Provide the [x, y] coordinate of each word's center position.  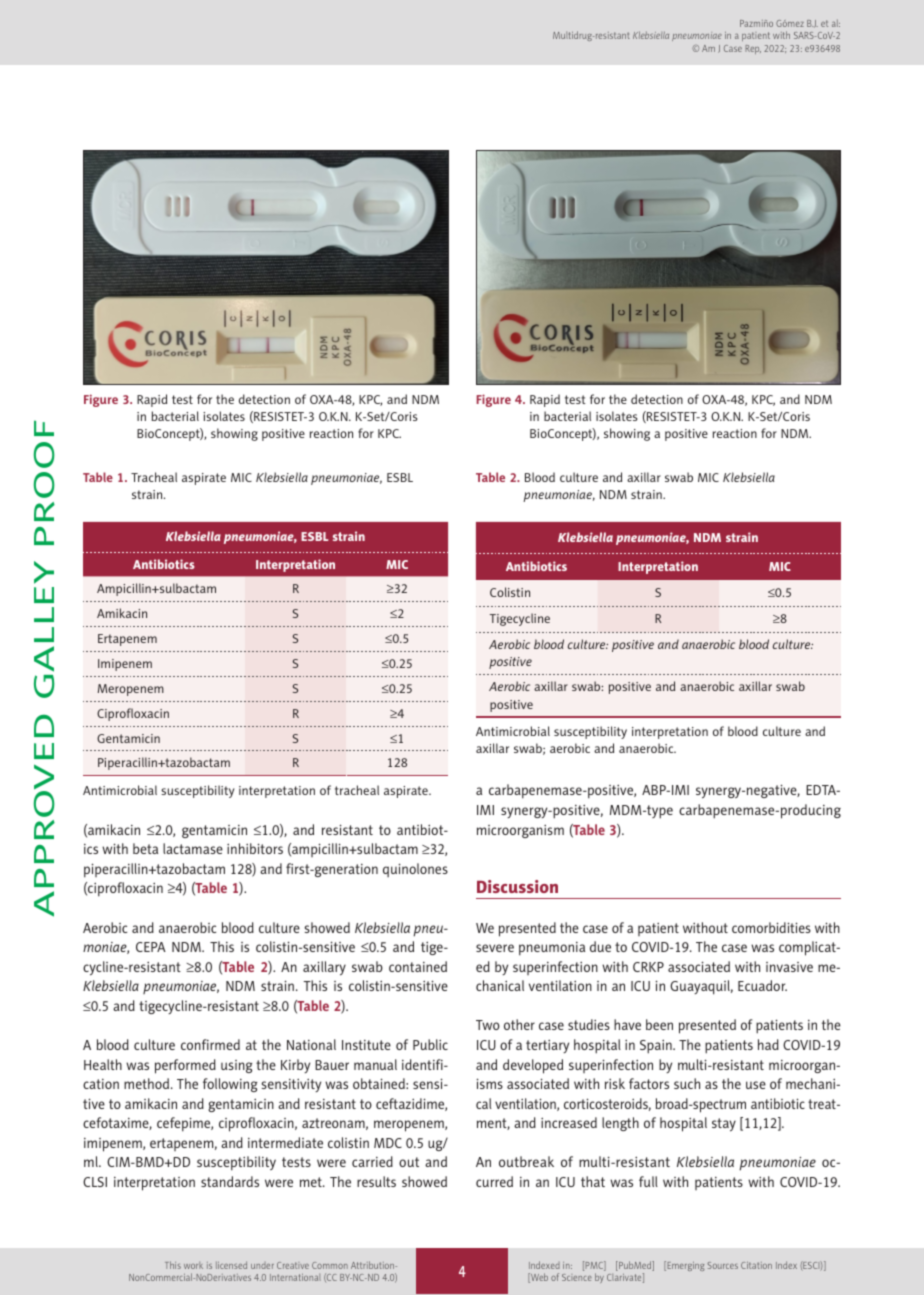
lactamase [193, 848]
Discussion [517, 886]
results [376, 1181]
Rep [753, 49]
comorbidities [771, 927]
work [193, 1265]
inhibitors [255, 848]
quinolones [415, 870]
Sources [722, 1265]
